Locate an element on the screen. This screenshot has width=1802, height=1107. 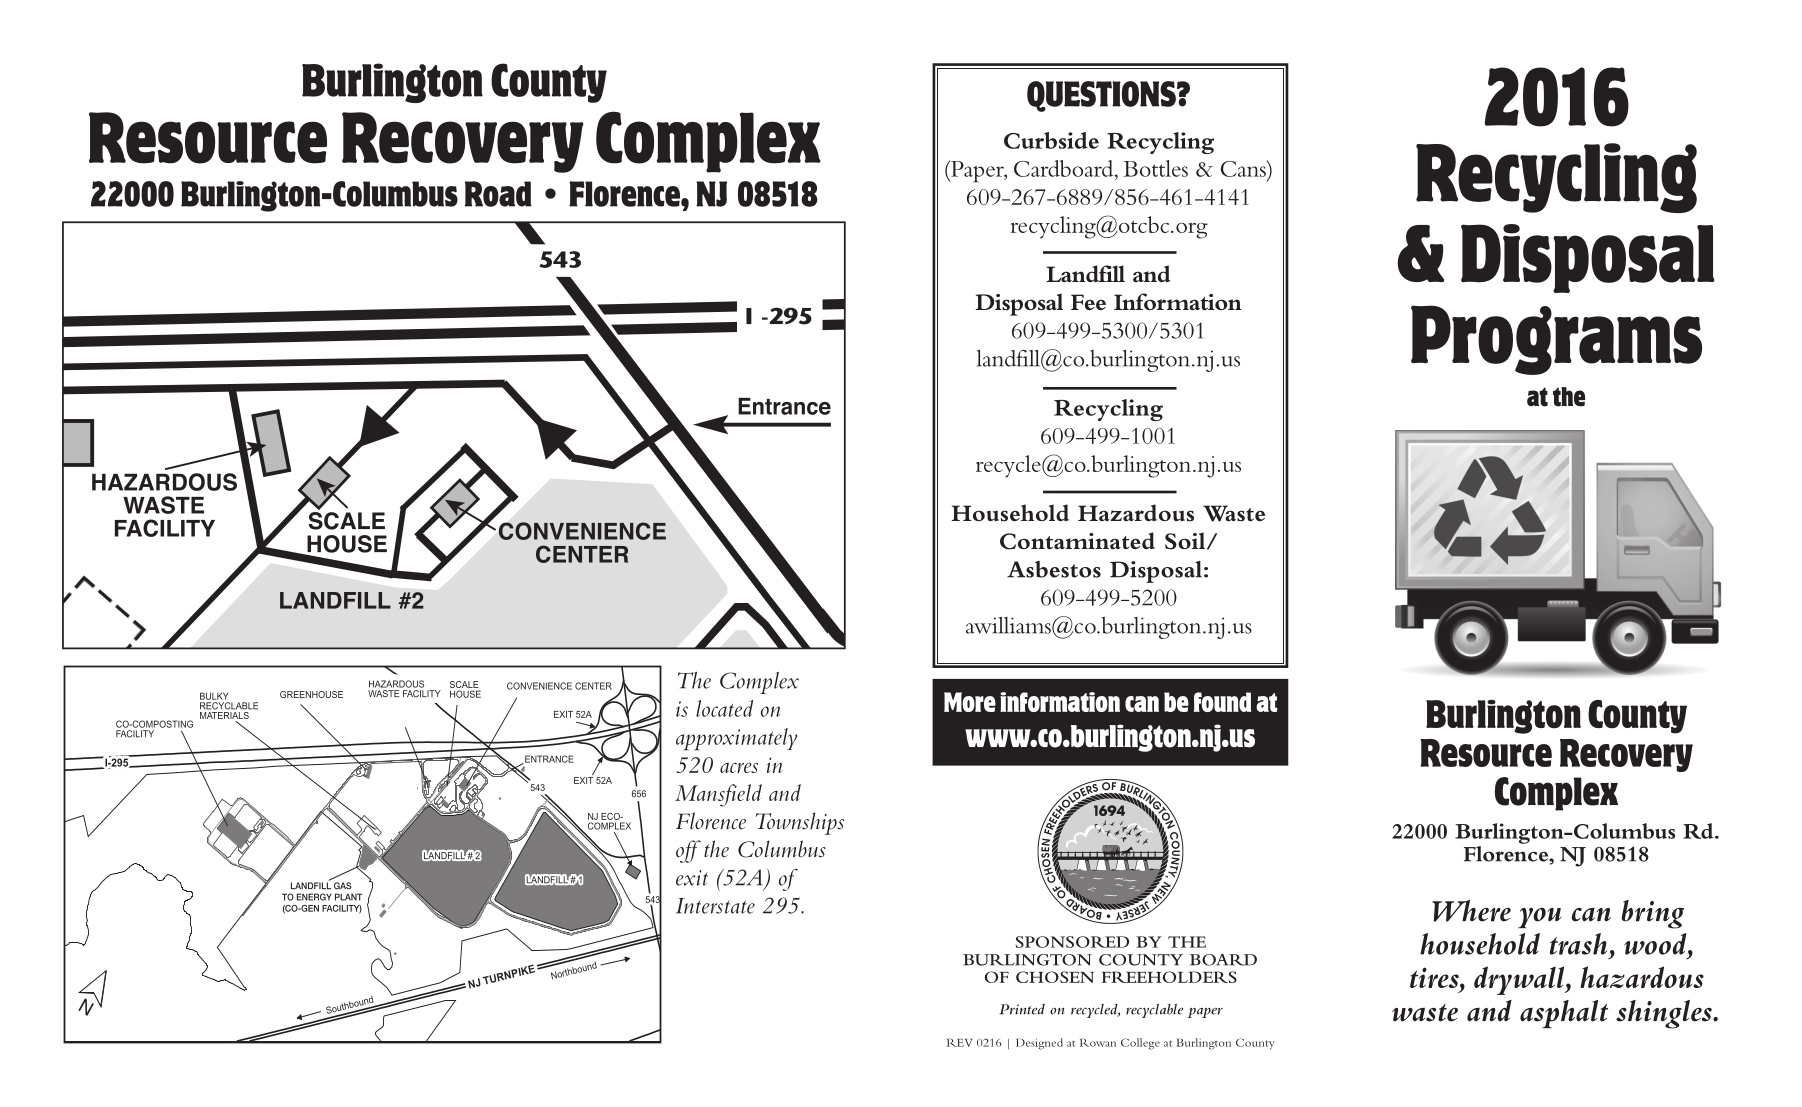
Soil is located at coordinates (1185, 541).
